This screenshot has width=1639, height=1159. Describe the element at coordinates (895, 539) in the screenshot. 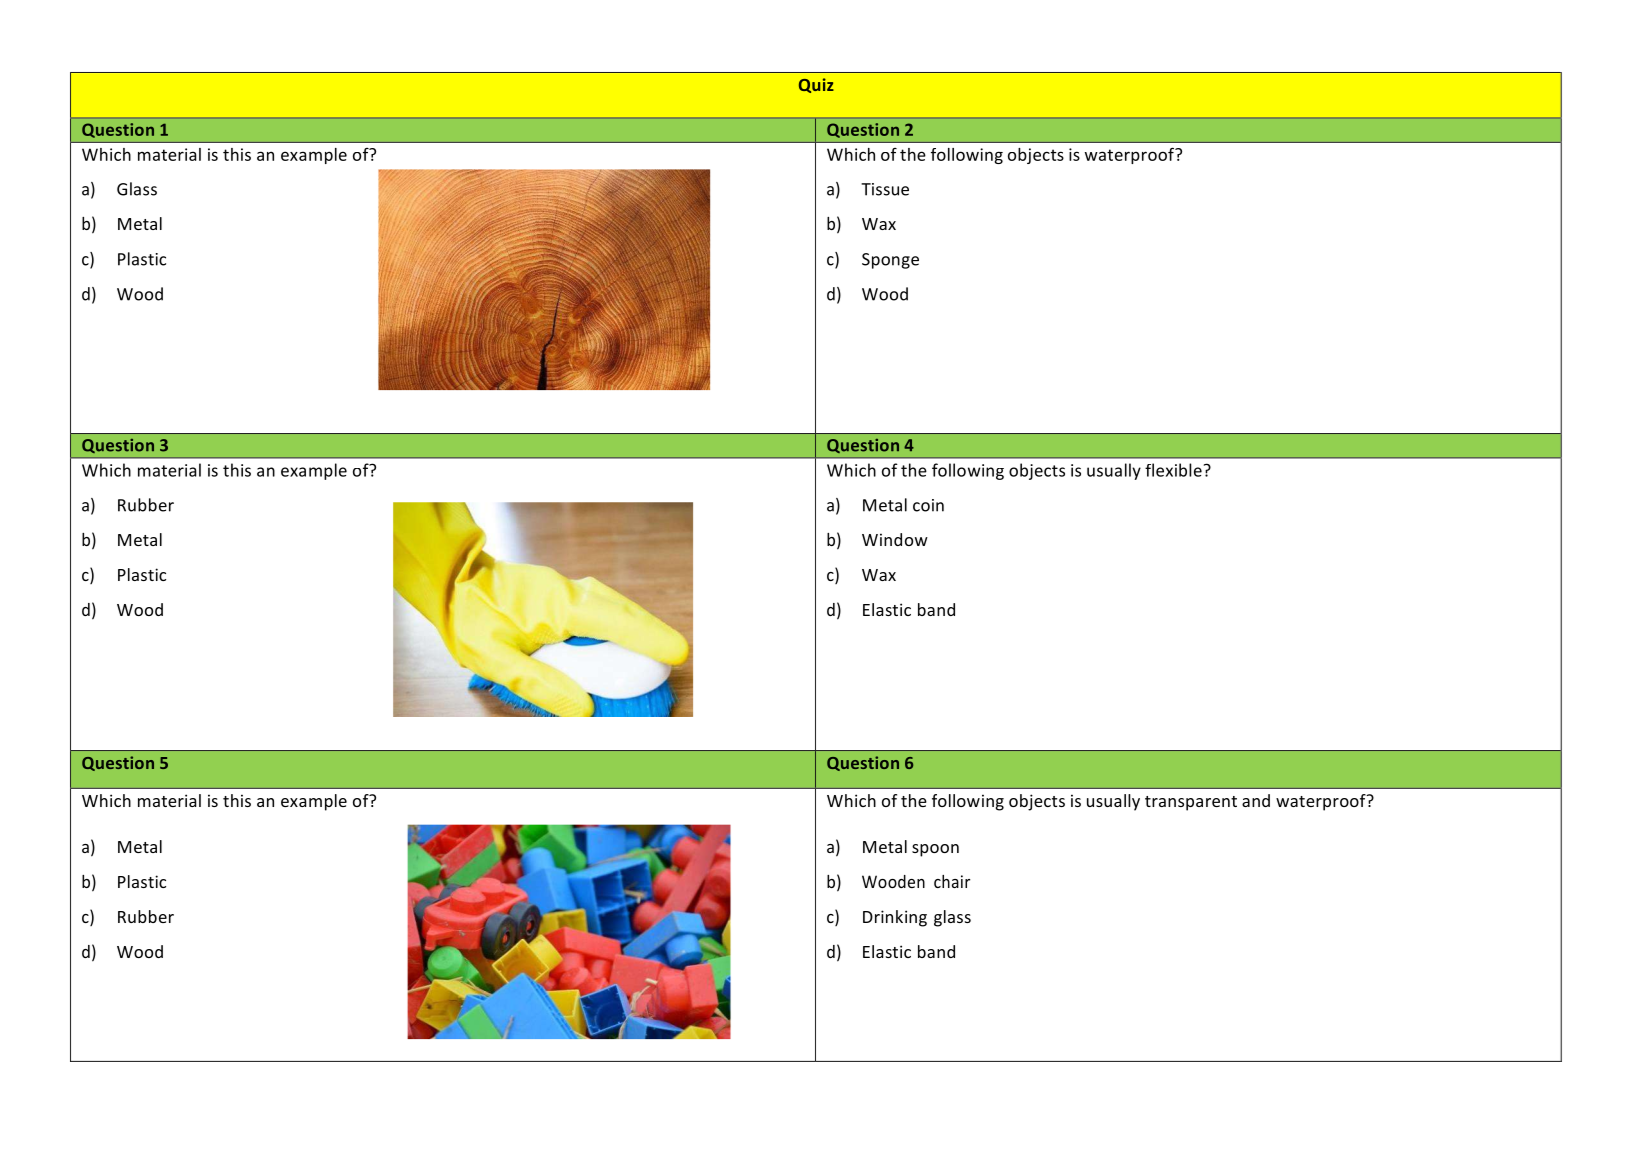

I see `Window` at that location.
